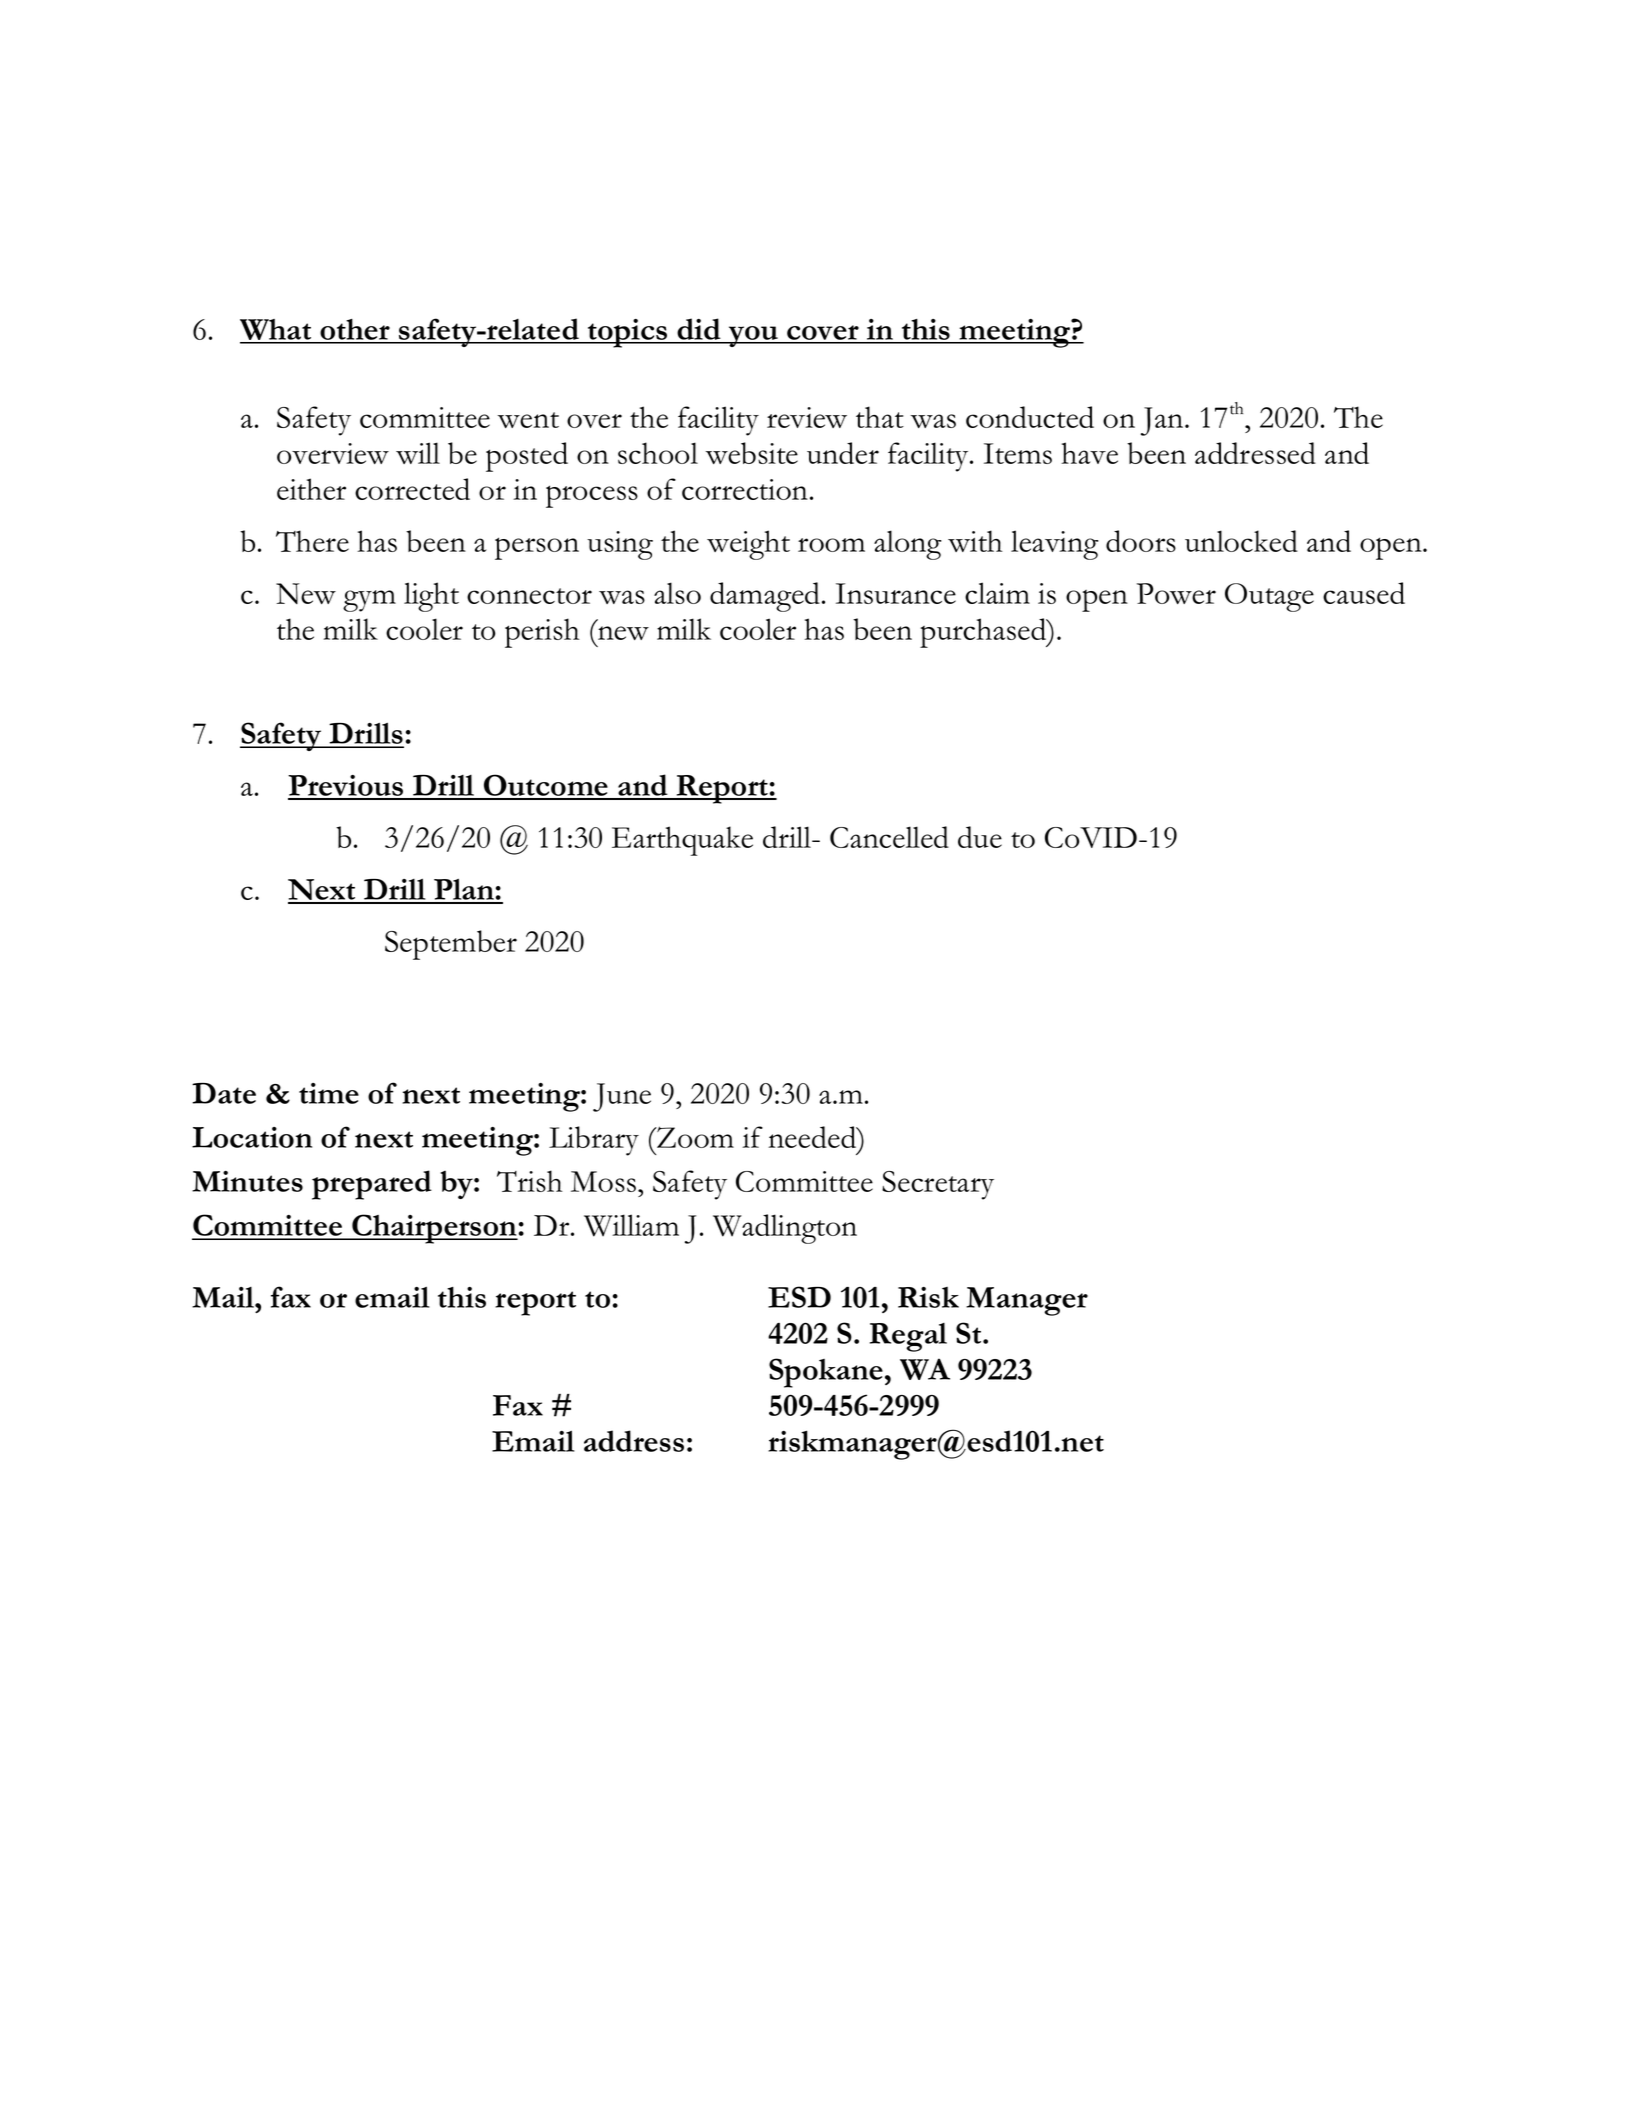  I want to click on you, so click(753, 336).
